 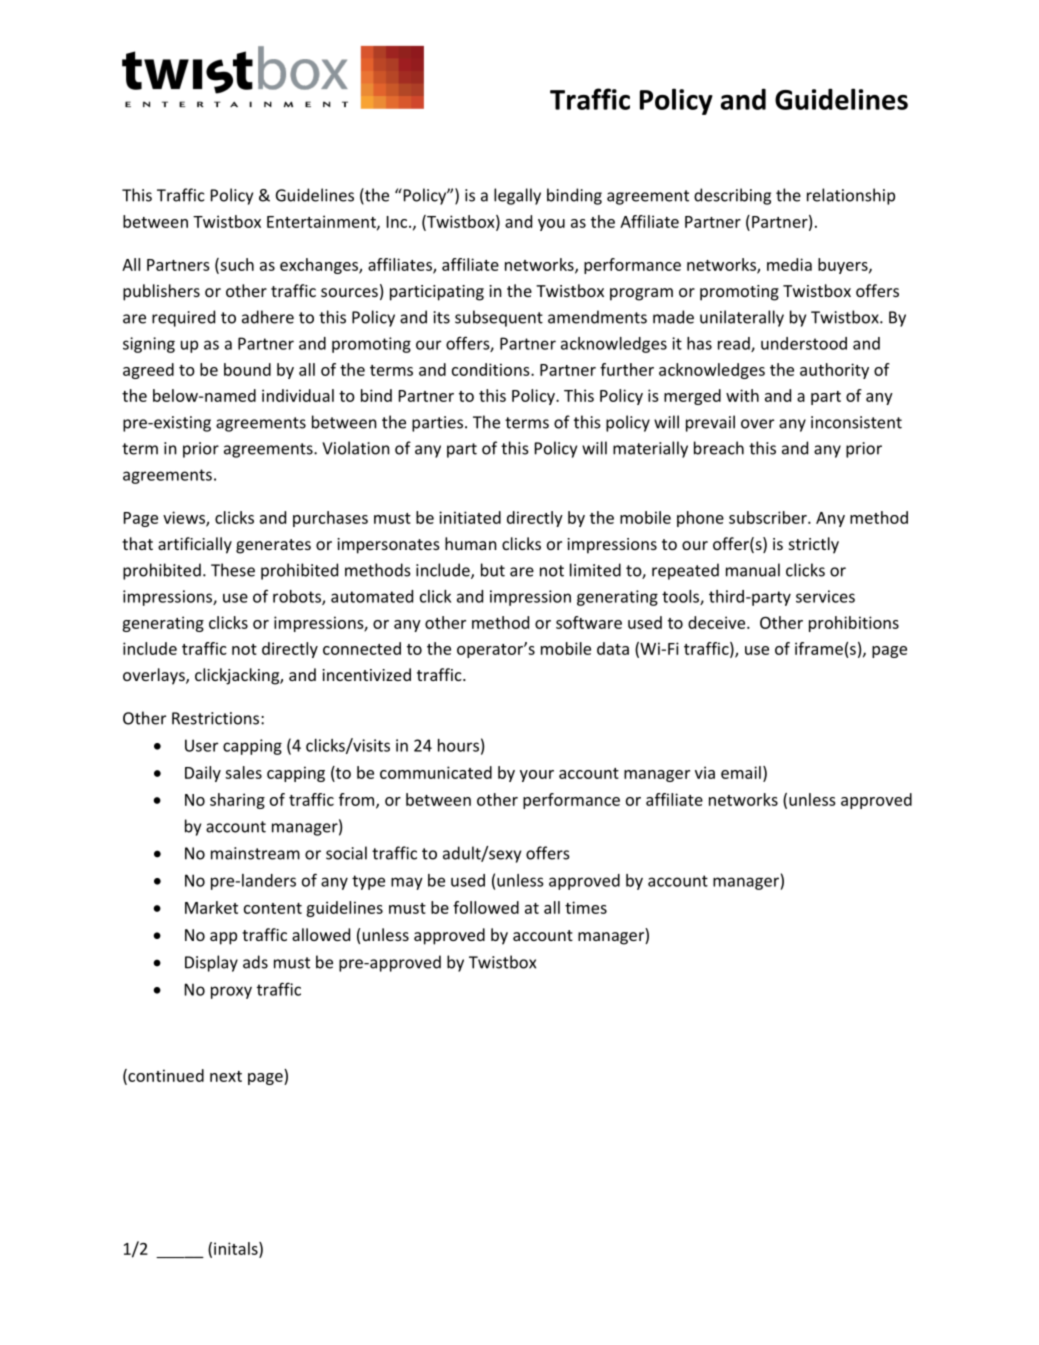 I want to click on initiated, so click(x=470, y=517).
